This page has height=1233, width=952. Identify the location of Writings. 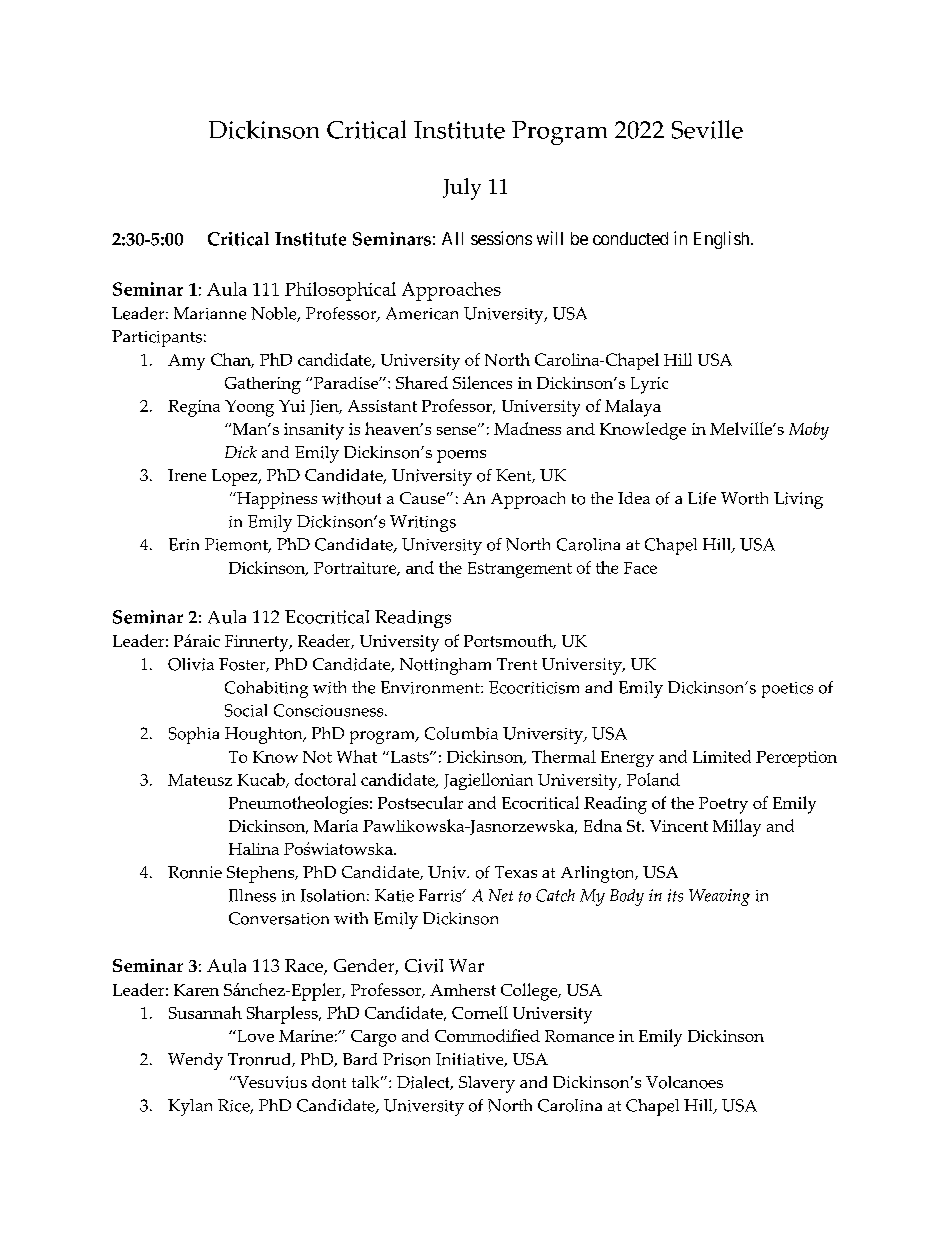
(423, 523).
